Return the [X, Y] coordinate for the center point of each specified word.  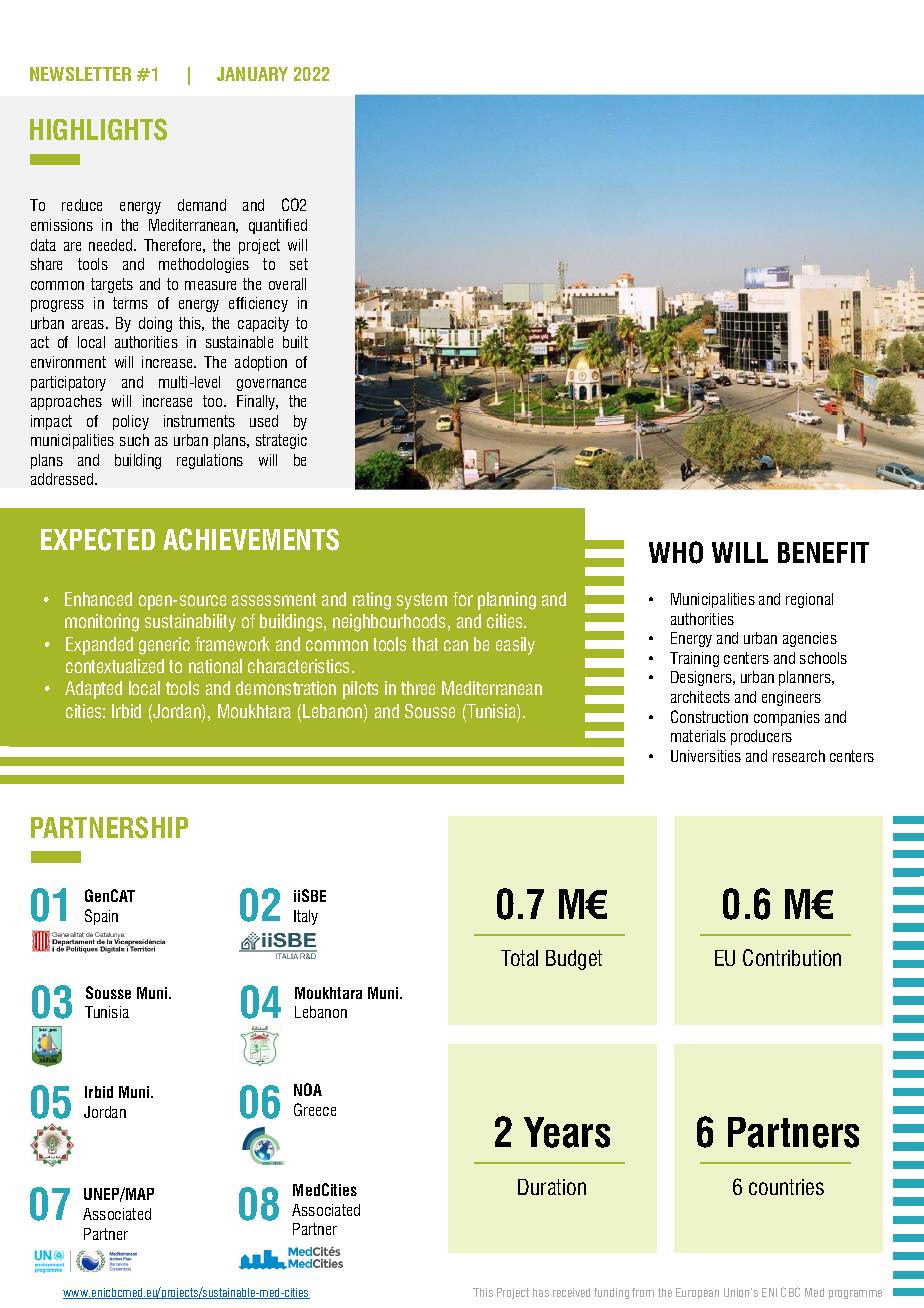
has [541, 1292]
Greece [315, 1109]
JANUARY [252, 74]
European [697, 1293]
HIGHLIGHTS [98, 129]
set [299, 264]
